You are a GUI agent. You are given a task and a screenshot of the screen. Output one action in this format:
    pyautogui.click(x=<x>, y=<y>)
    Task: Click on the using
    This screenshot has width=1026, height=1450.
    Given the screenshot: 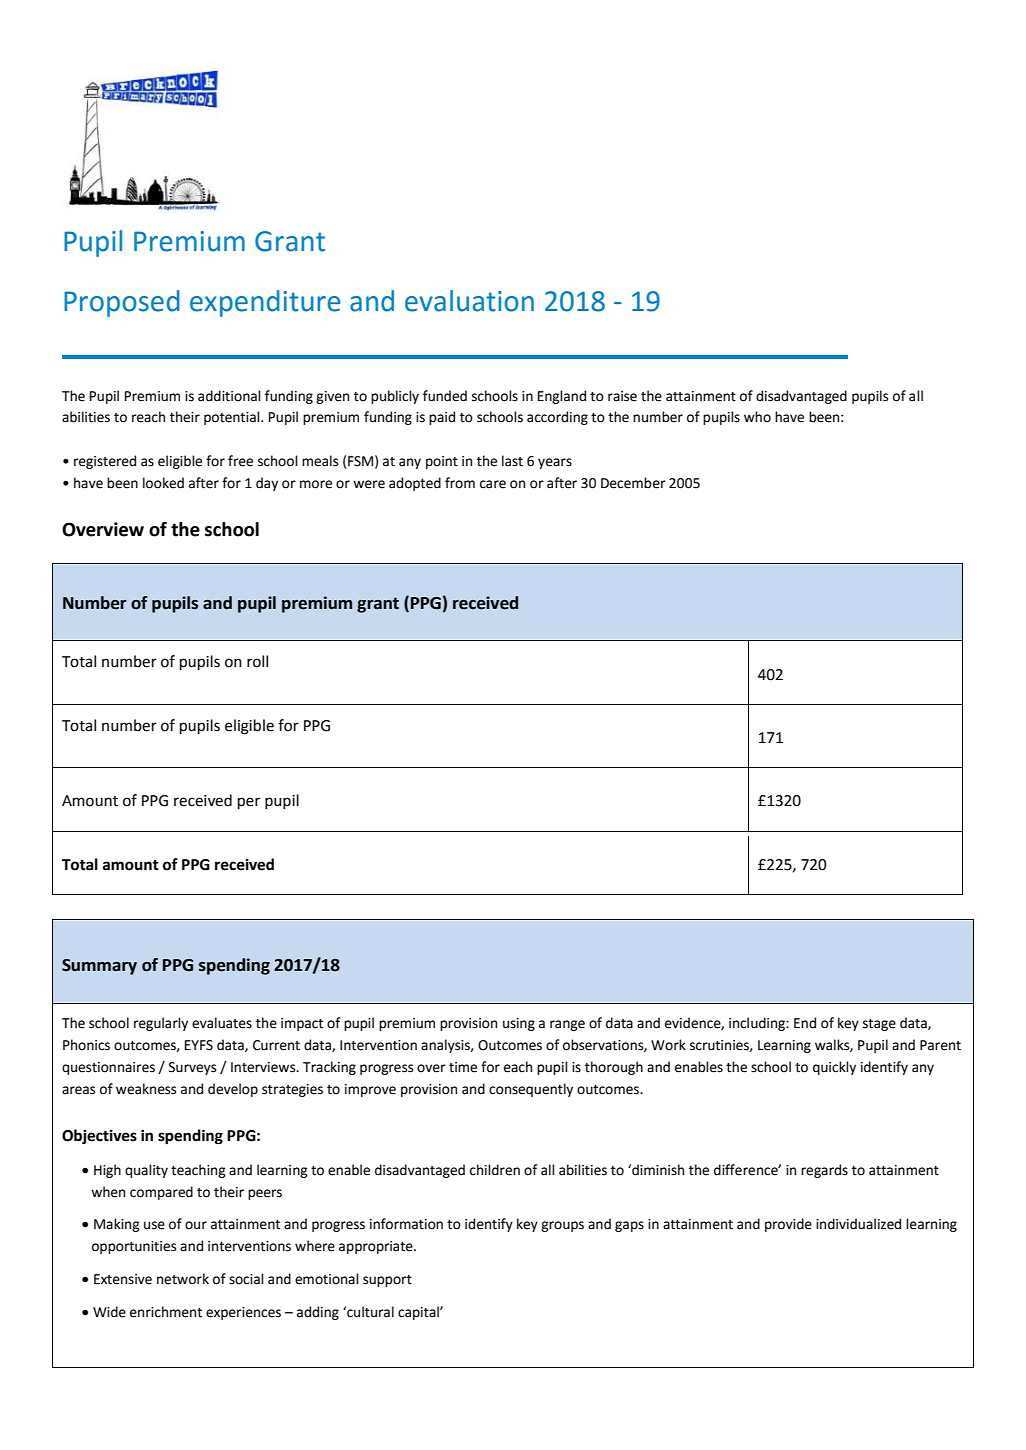 What is the action you would take?
    pyautogui.click(x=519, y=1024)
